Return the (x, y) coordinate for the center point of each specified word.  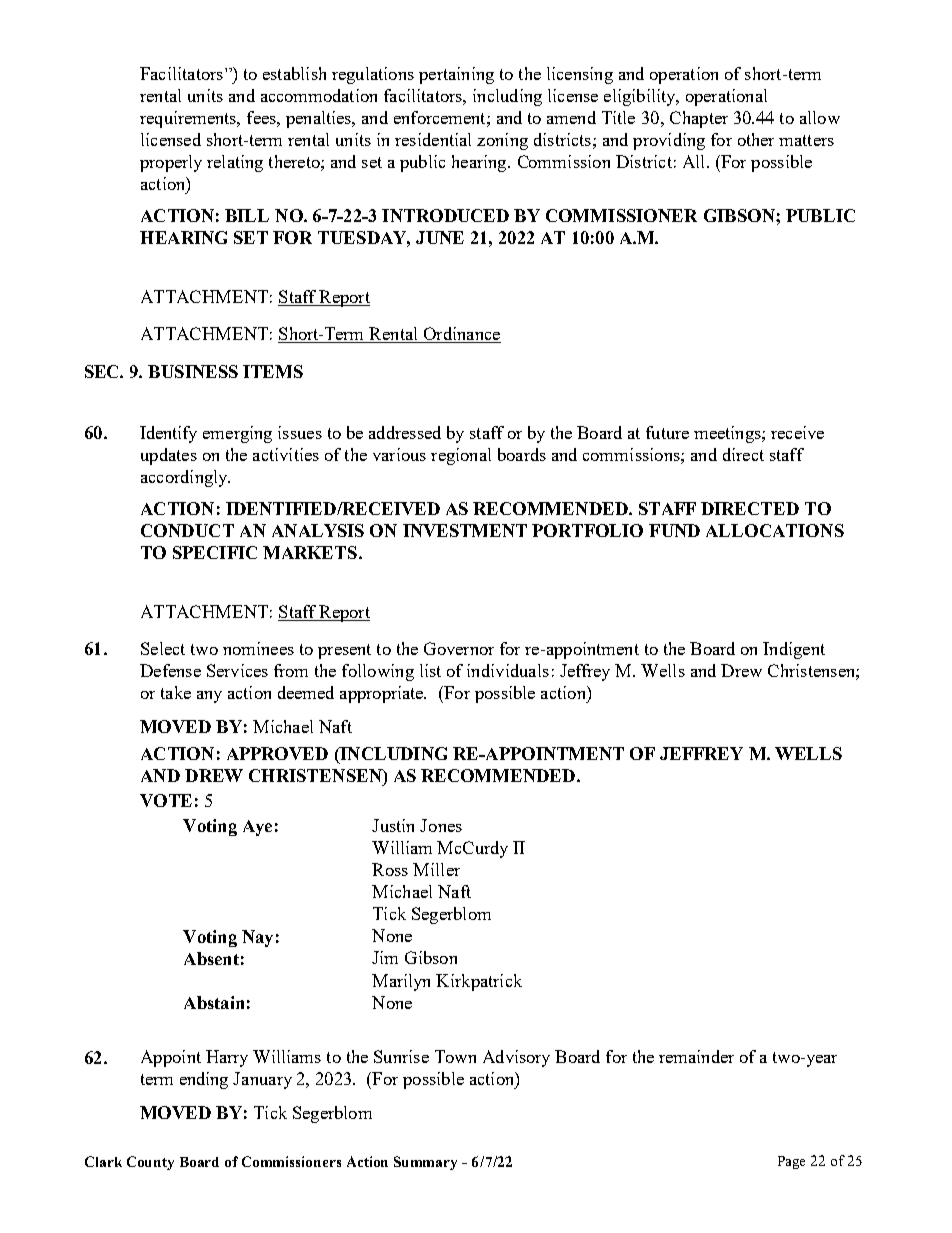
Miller (436, 869)
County (150, 1163)
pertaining (456, 75)
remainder (696, 1056)
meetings (728, 434)
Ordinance (462, 333)
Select (163, 648)
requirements (189, 119)
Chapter (699, 119)
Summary (425, 1163)
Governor (459, 648)
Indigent (794, 650)
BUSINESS (193, 371)
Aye (257, 828)
